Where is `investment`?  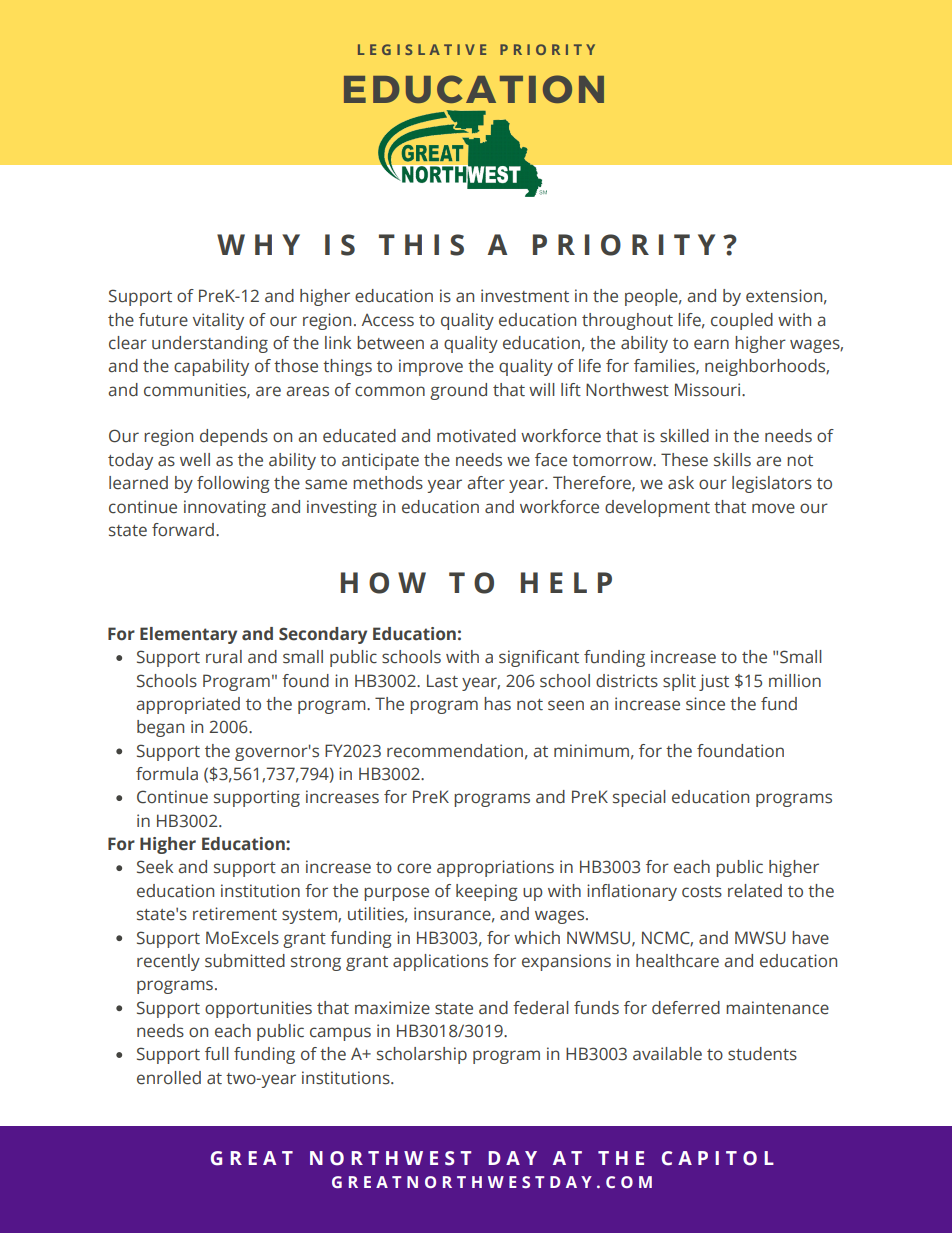 investment is located at coordinates (525, 296).
